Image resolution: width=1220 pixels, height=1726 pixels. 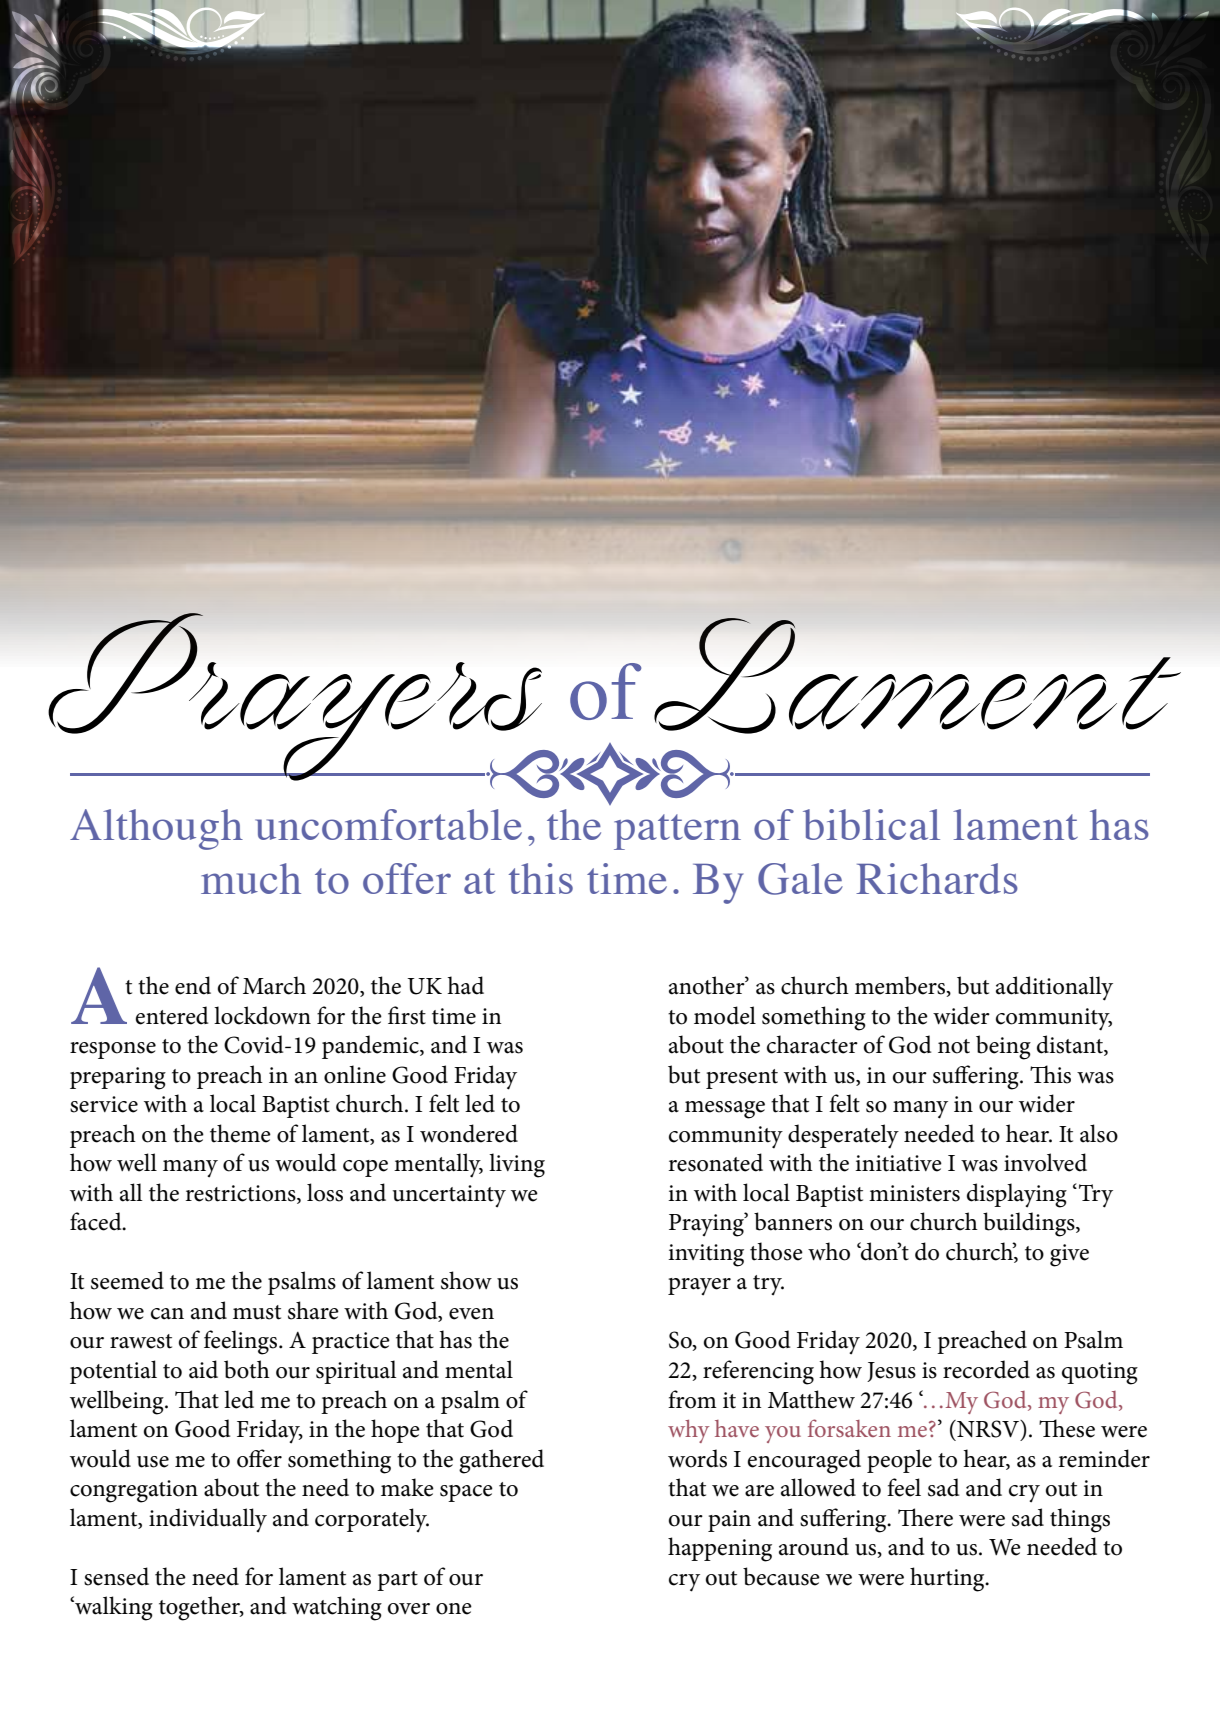 I want to click on restrictions, so click(x=242, y=1194).
